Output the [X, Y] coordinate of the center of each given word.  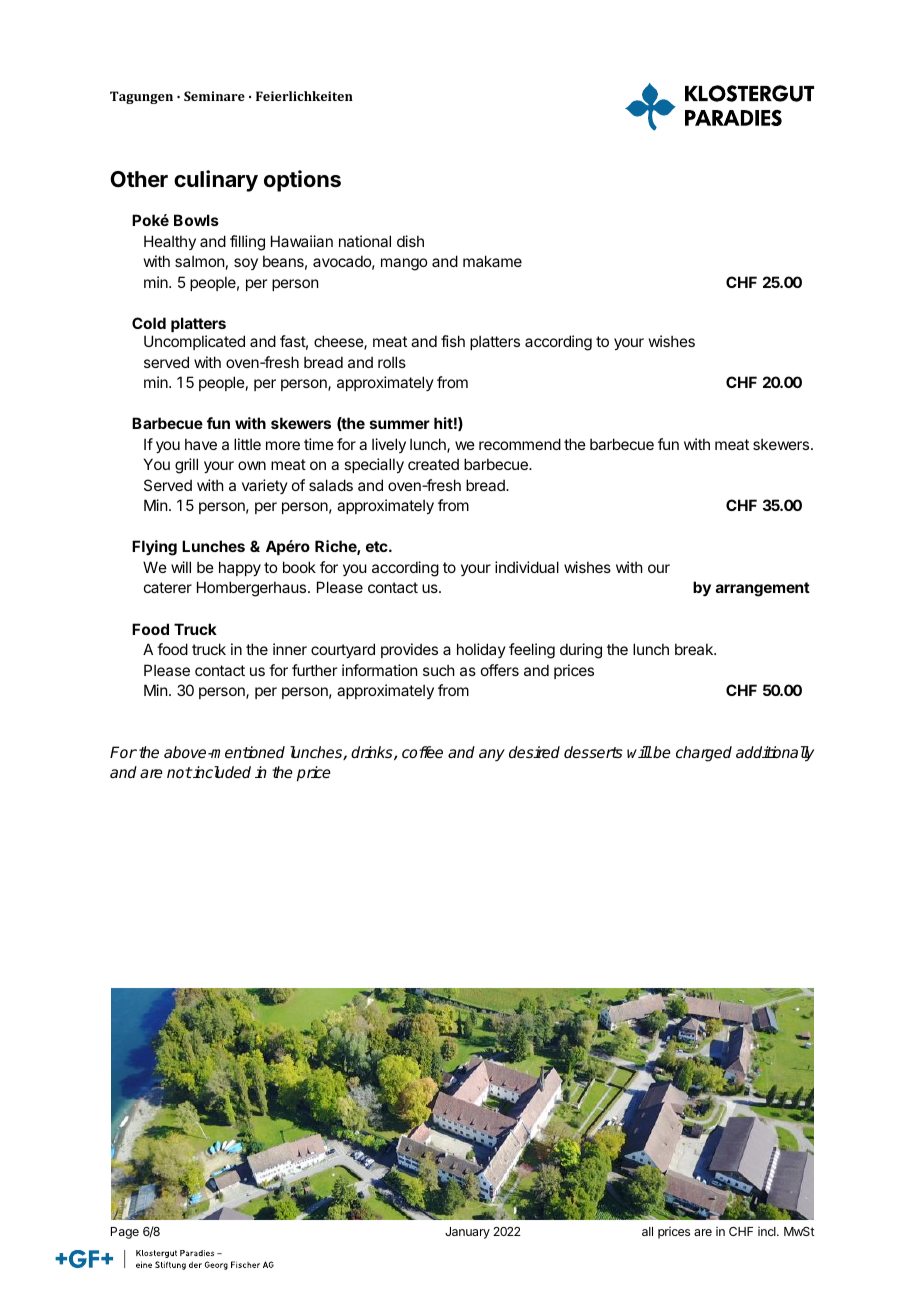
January [467, 1233]
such [439, 670]
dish [410, 241]
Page [125, 1233]
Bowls [196, 220]
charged [704, 754]
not [179, 772]
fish [453, 341]
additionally [775, 754]
